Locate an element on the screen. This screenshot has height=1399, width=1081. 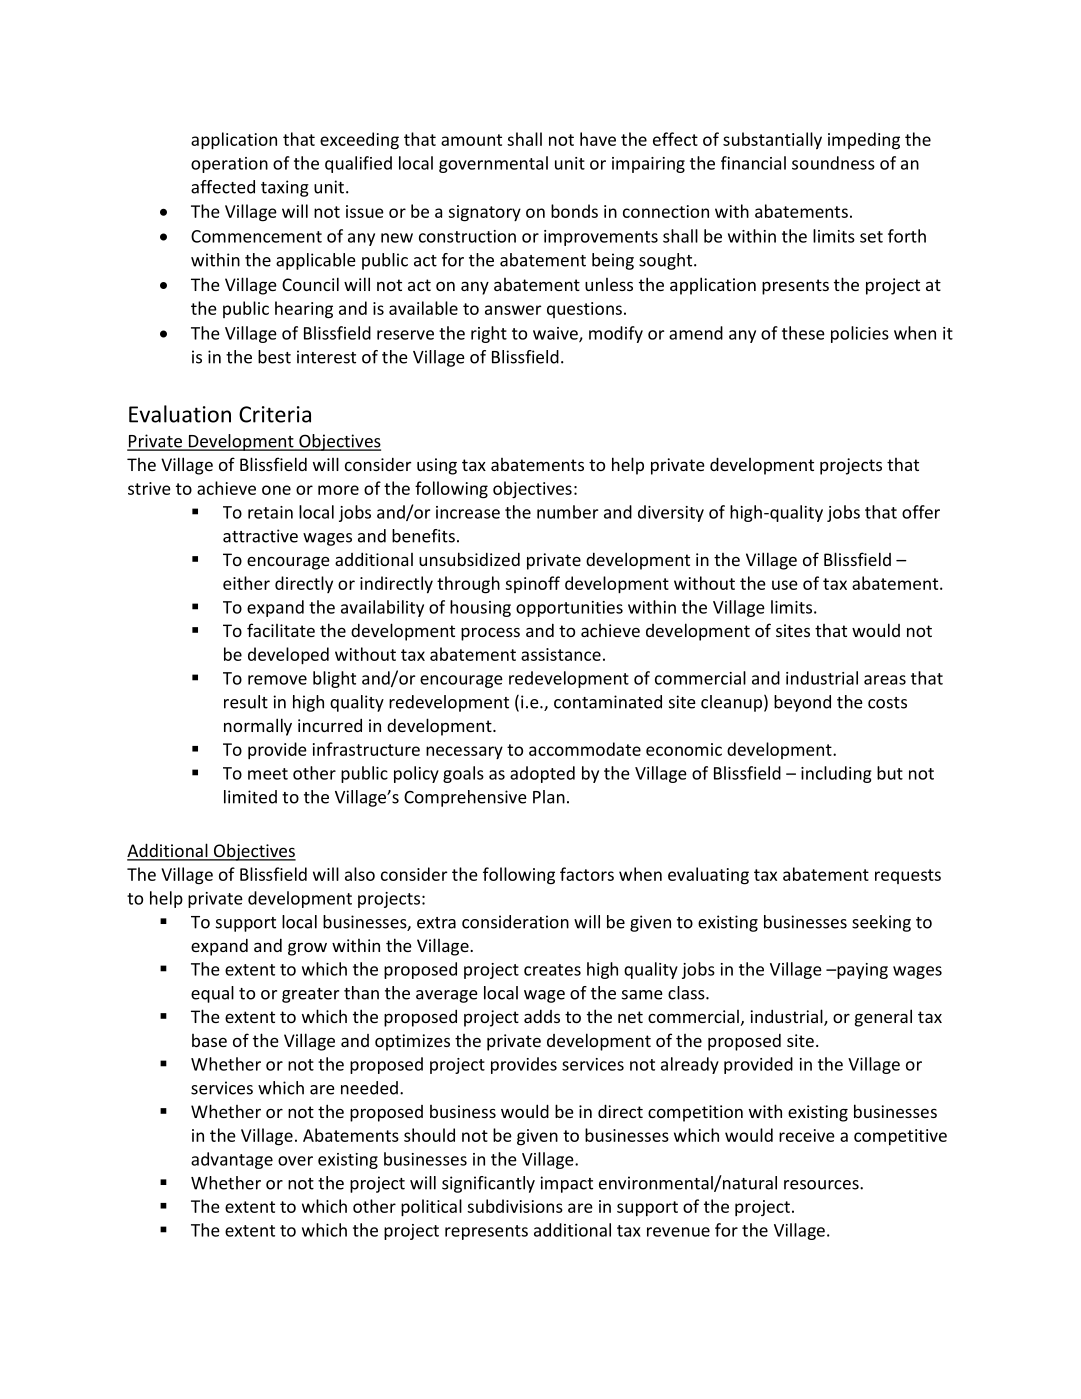
operation is located at coordinates (229, 165).
